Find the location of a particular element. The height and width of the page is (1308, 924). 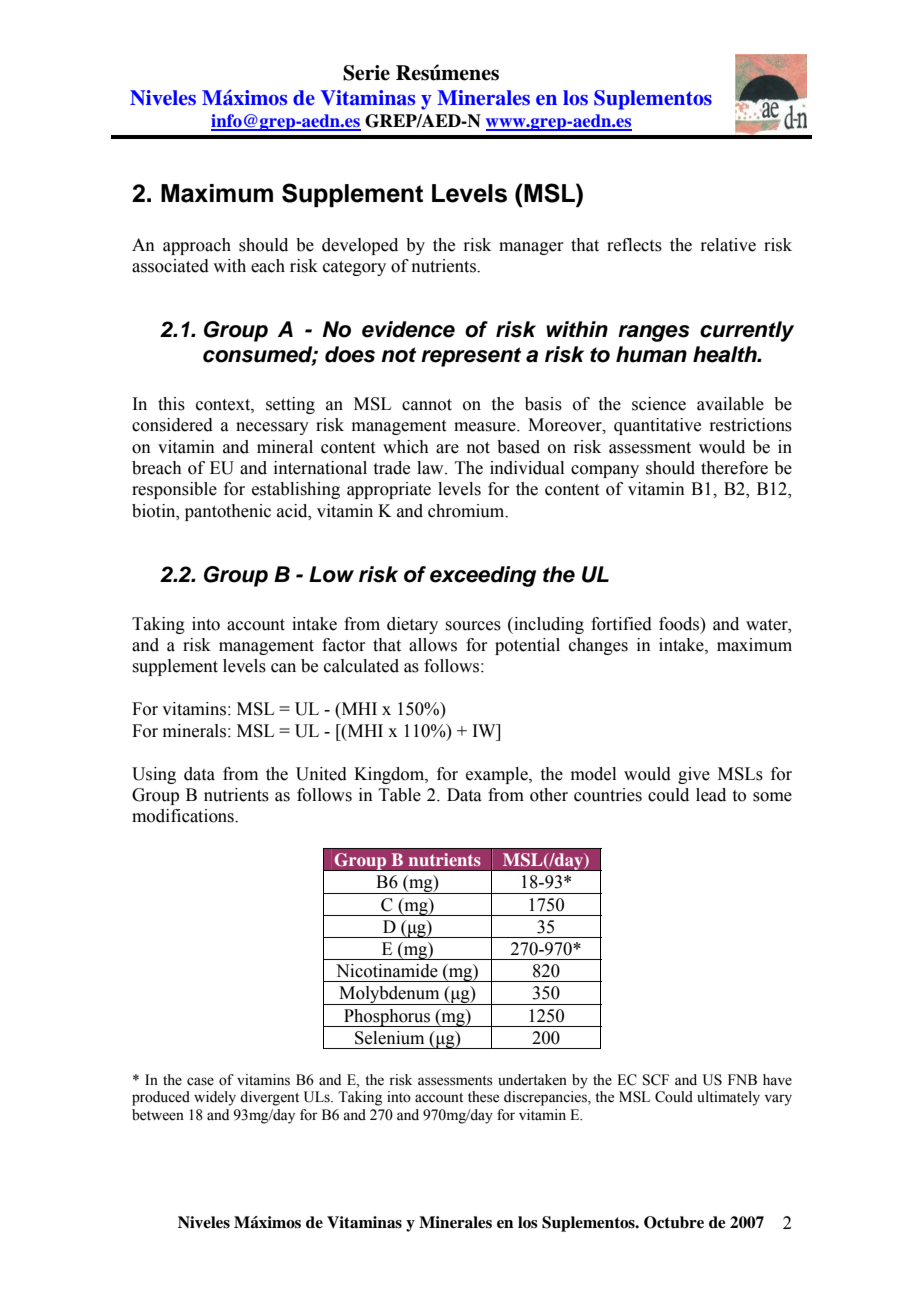

widely is located at coordinates (215, 1098).
